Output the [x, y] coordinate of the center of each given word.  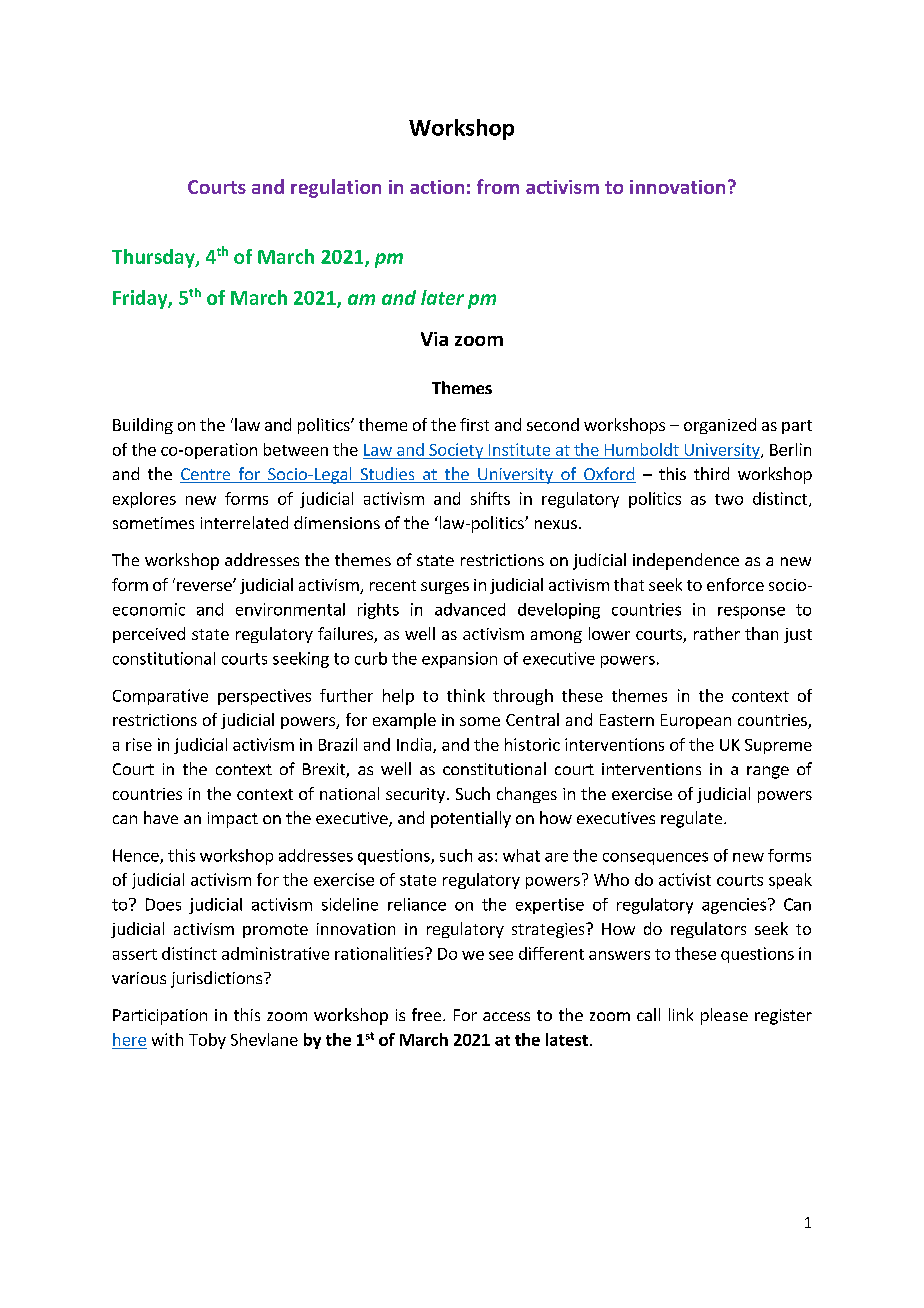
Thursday [154, 258]
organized [720, 426]
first [474, 424]
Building [143, 426]
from [498, 186]
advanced [470, 609]
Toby [207, 1041]
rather [717, 633]
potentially [471, 819]
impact [233, 820]
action [437, 187]
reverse [205, 586]
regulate [693, 819]
